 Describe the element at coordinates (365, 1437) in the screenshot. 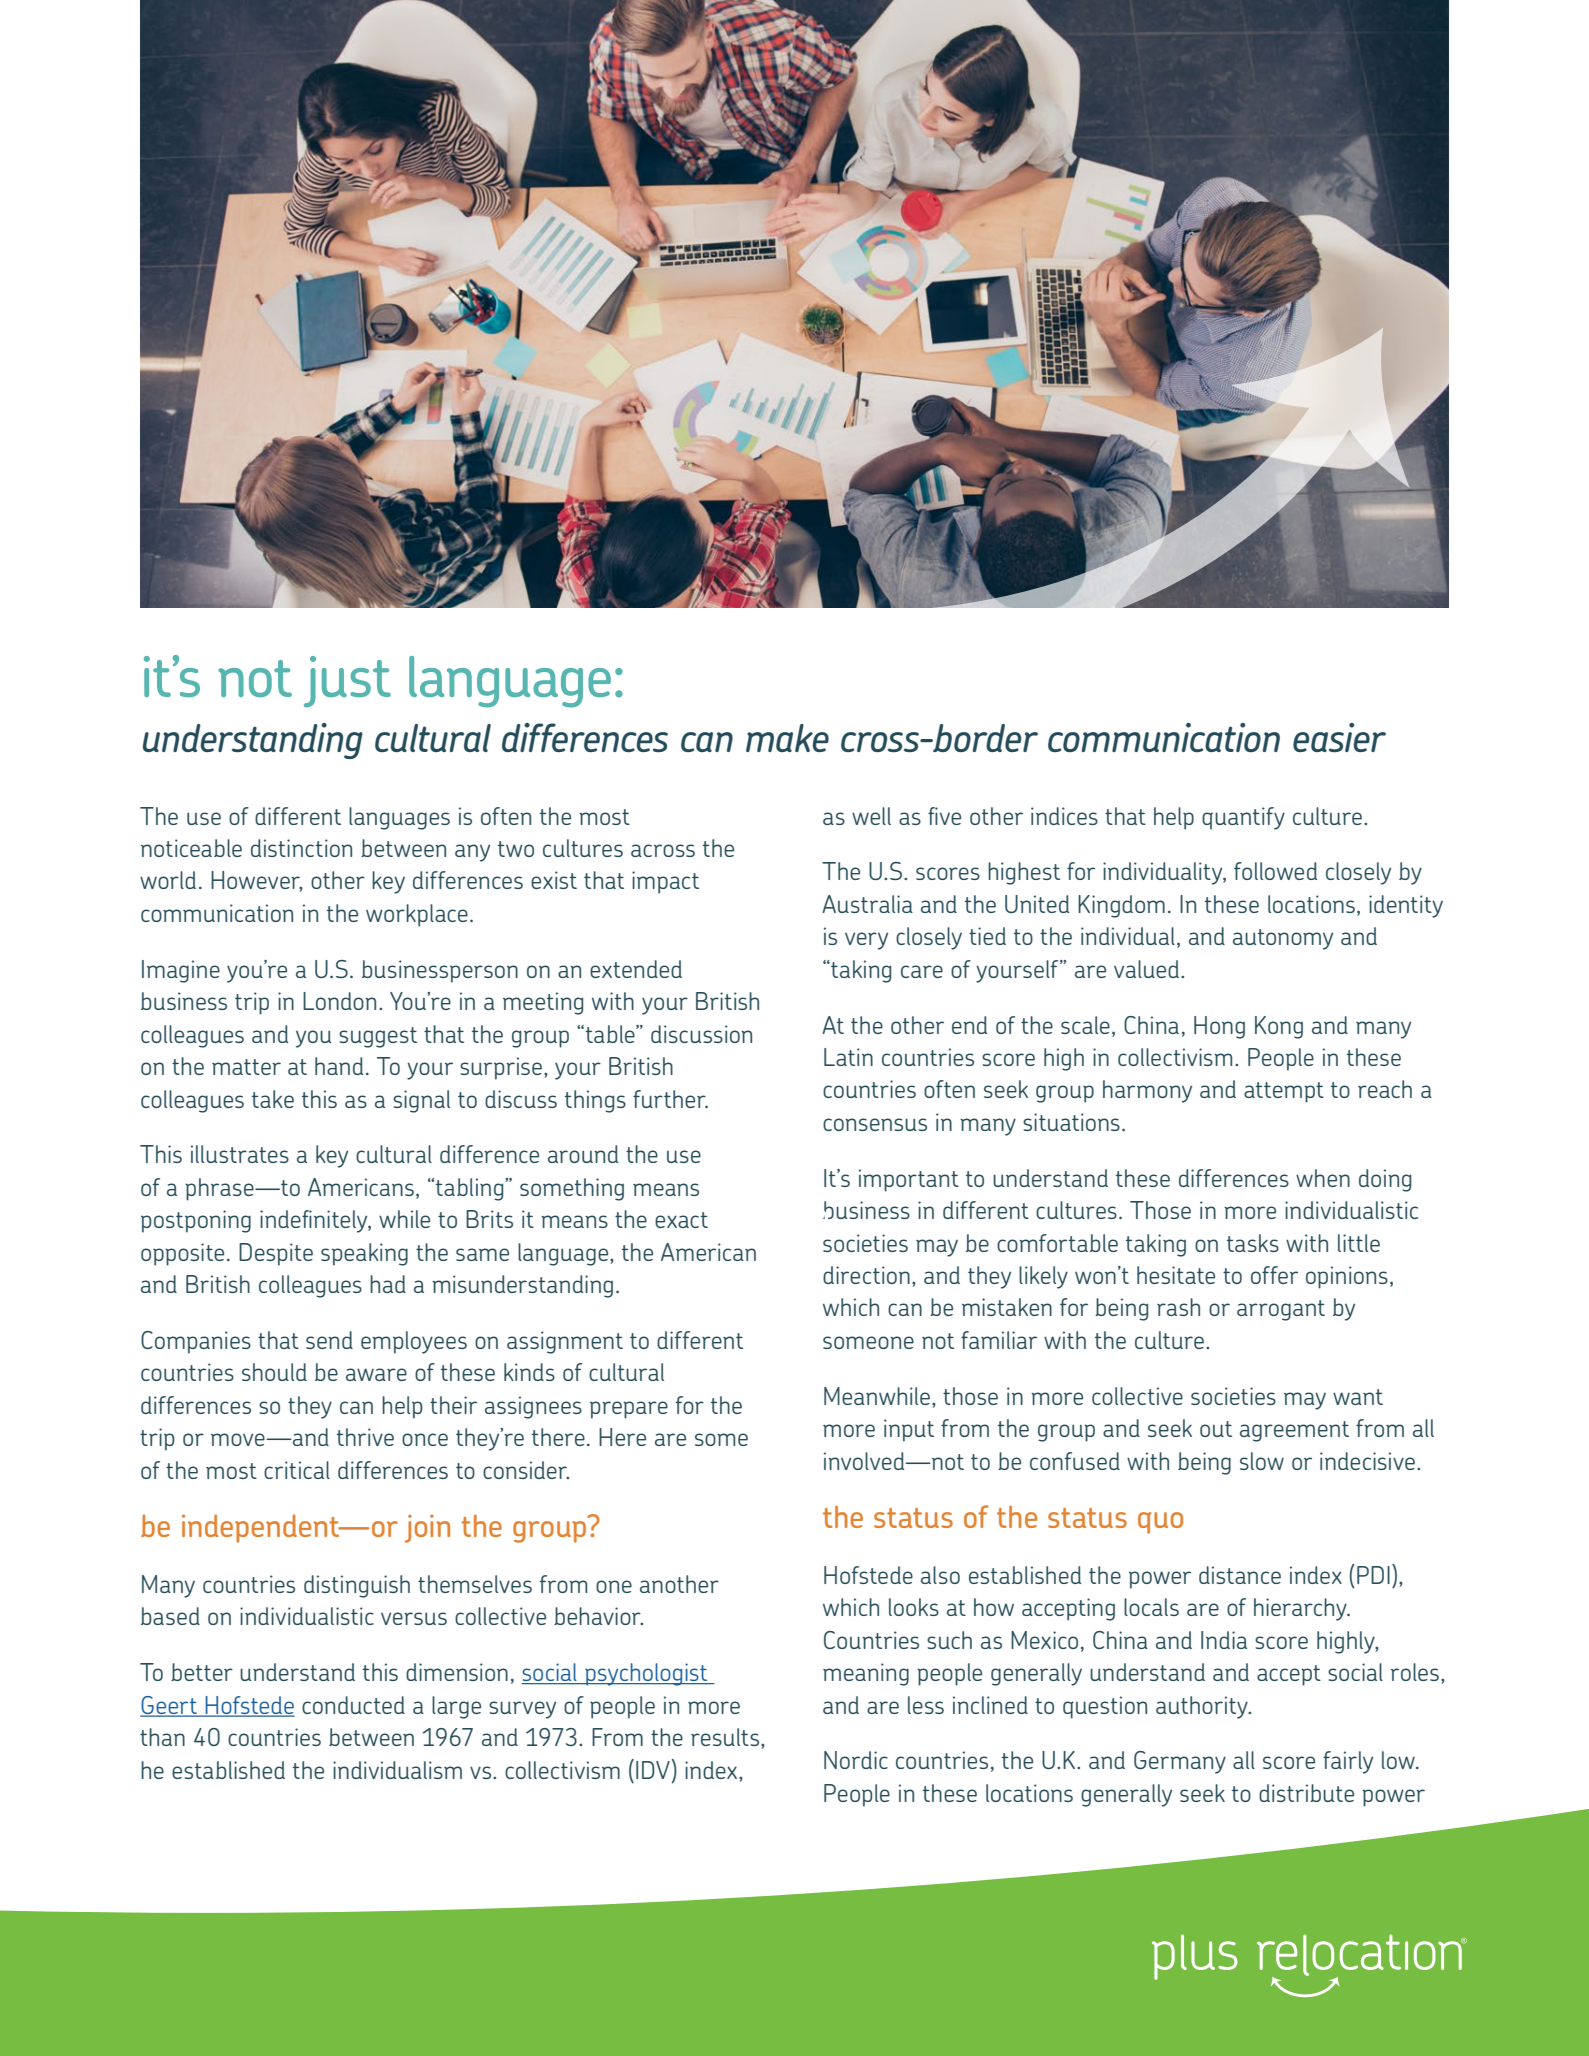

I see `thrive` at that location.
